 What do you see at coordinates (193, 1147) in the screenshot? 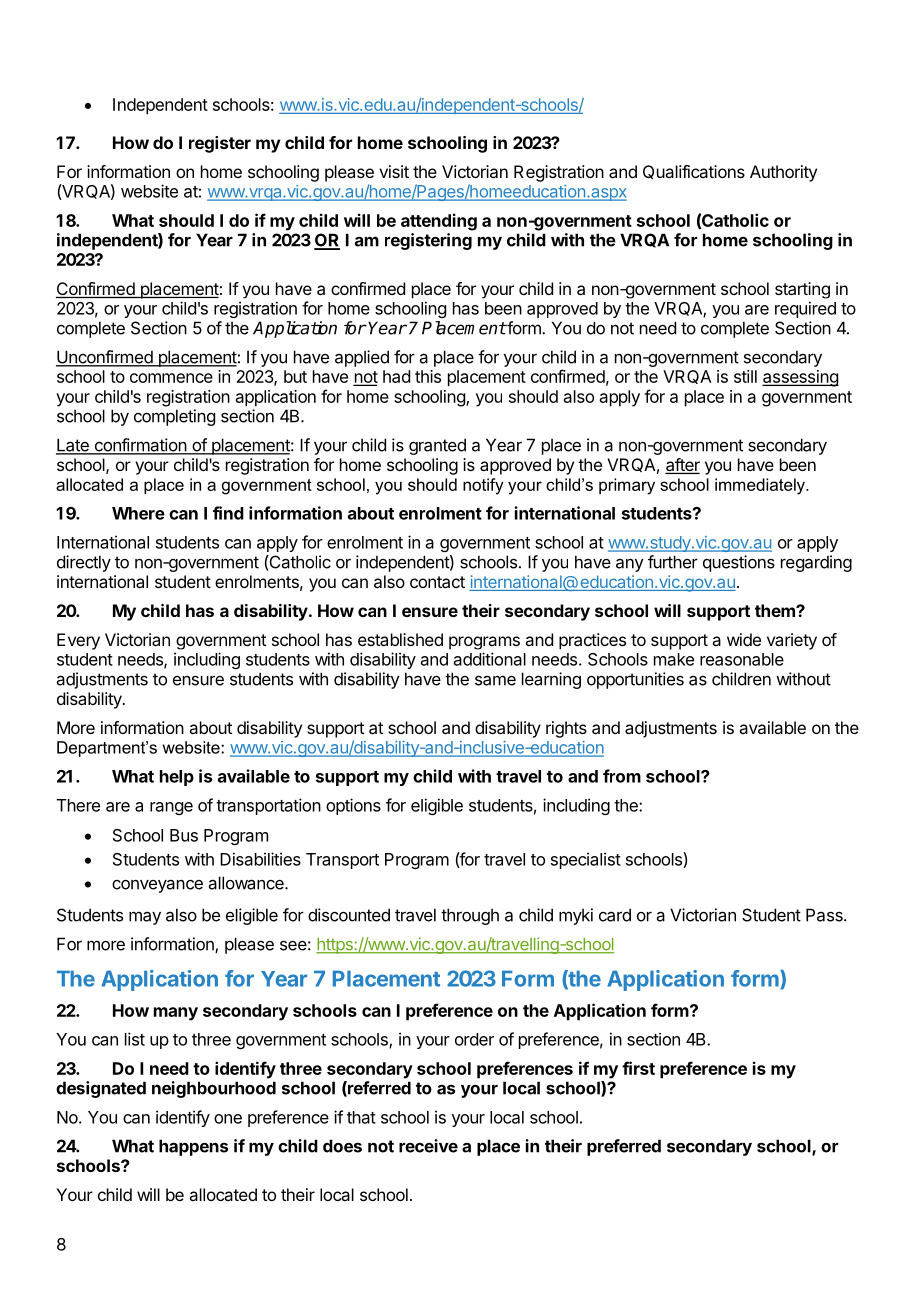
I see `happens` at bounding box center [193, 1147].
